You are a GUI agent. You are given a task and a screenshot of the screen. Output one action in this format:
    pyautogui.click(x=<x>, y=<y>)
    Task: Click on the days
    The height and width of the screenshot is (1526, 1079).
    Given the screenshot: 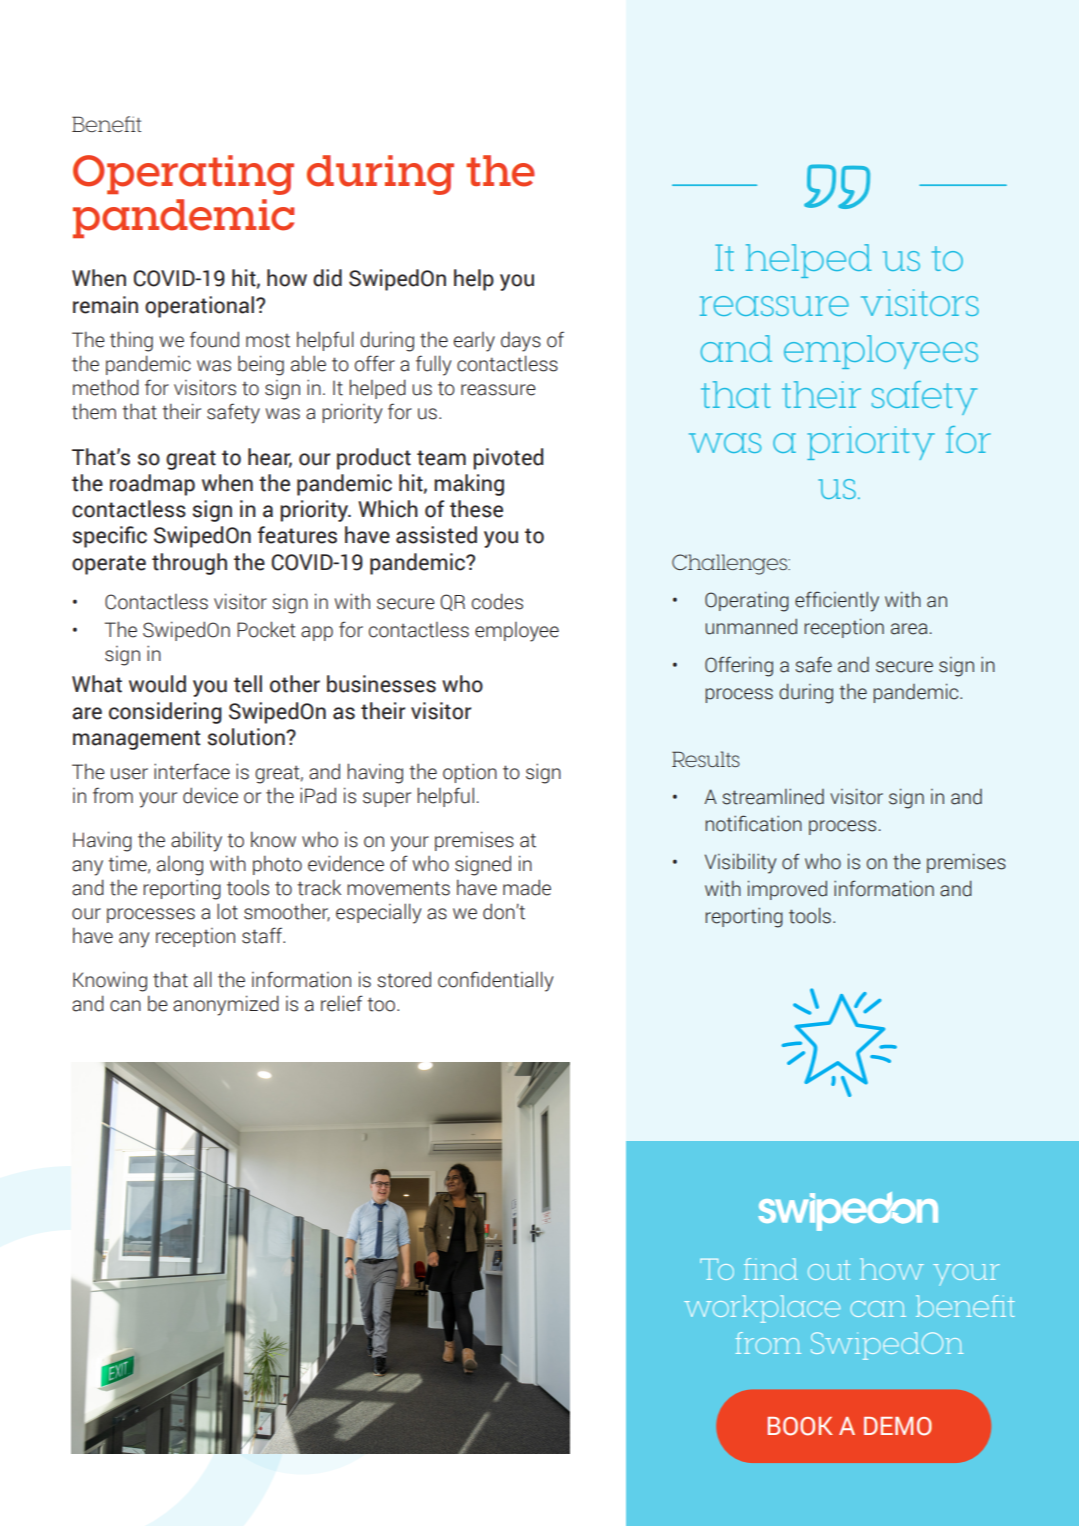 What is the action you would take?
    pyautogui.click(x=521, y=342)
